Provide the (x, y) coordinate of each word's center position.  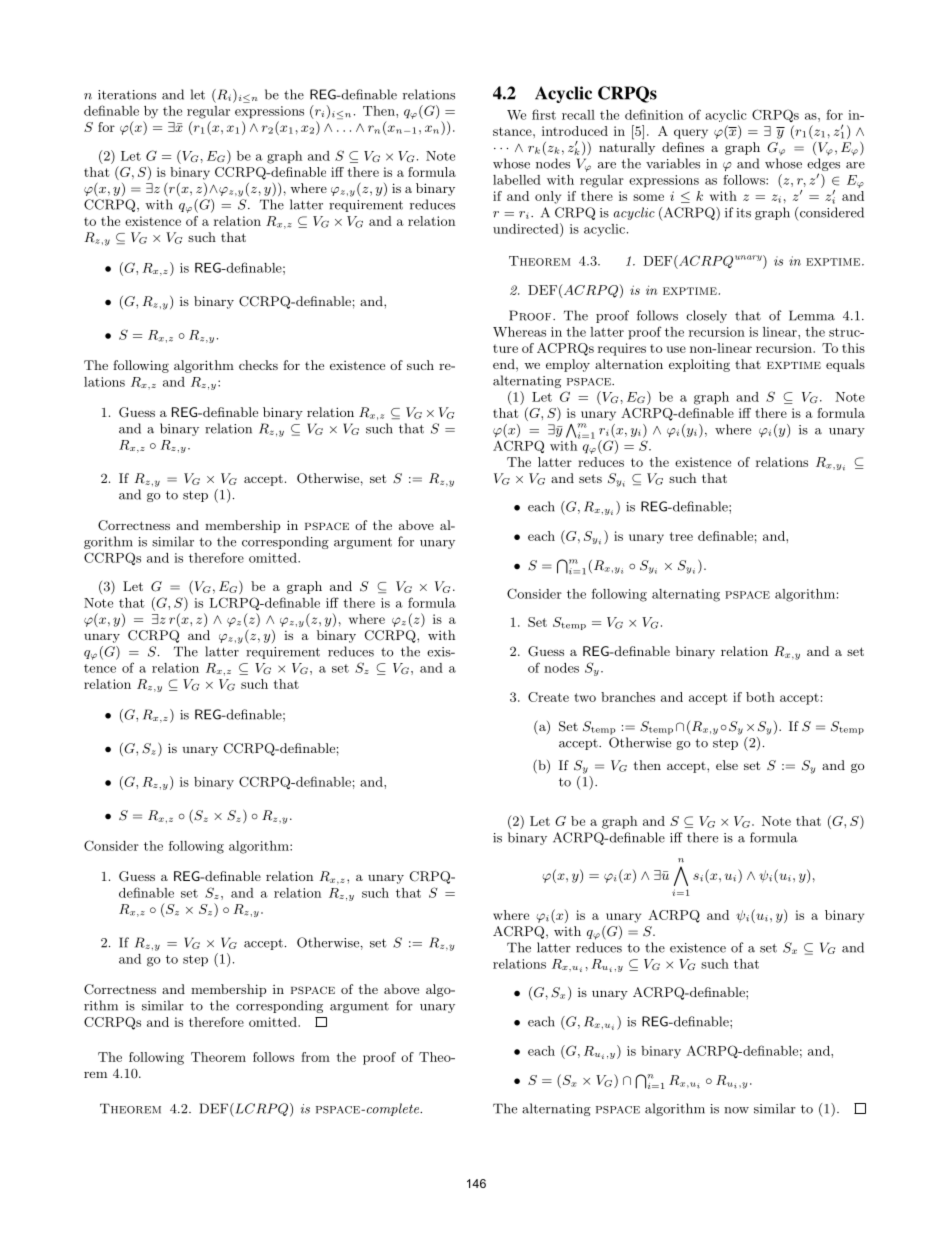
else (727, 765)
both (760, 697)
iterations (127, 95)
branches (628, 697)
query (691, 134)
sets (590, 478)
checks (258, 365)
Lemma (812, 315)
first (544, 114)
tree (681, 536)
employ (568, 365)
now (736, 1110)
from (315, 1057)
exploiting (699, 365)
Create (548, 697)
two (585, 697)
